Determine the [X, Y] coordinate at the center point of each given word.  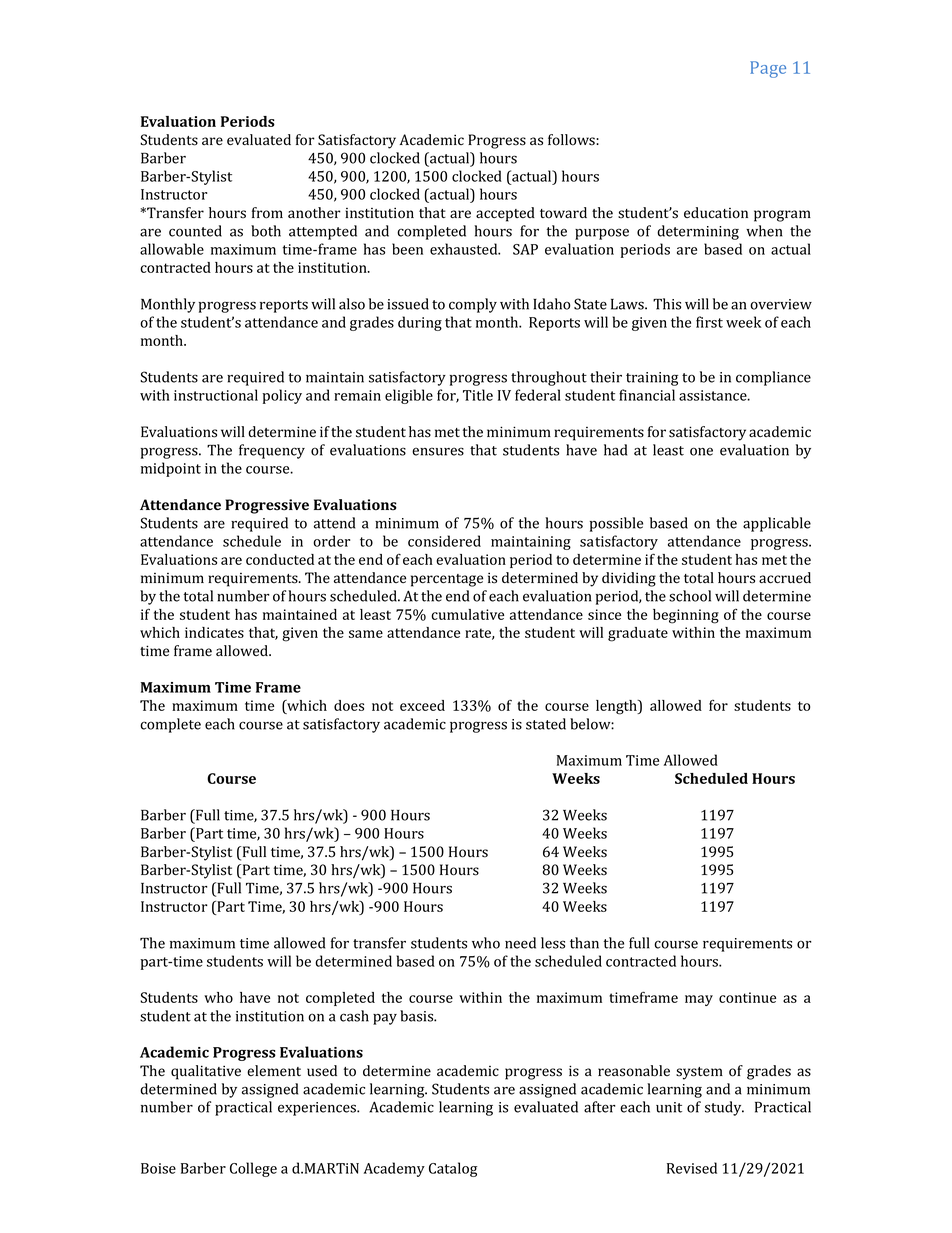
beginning [686, 616]
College [253, 1169]
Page [768, 69]
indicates [214, 632]
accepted [505, 214]
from [267, 213]
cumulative [467, 614]
